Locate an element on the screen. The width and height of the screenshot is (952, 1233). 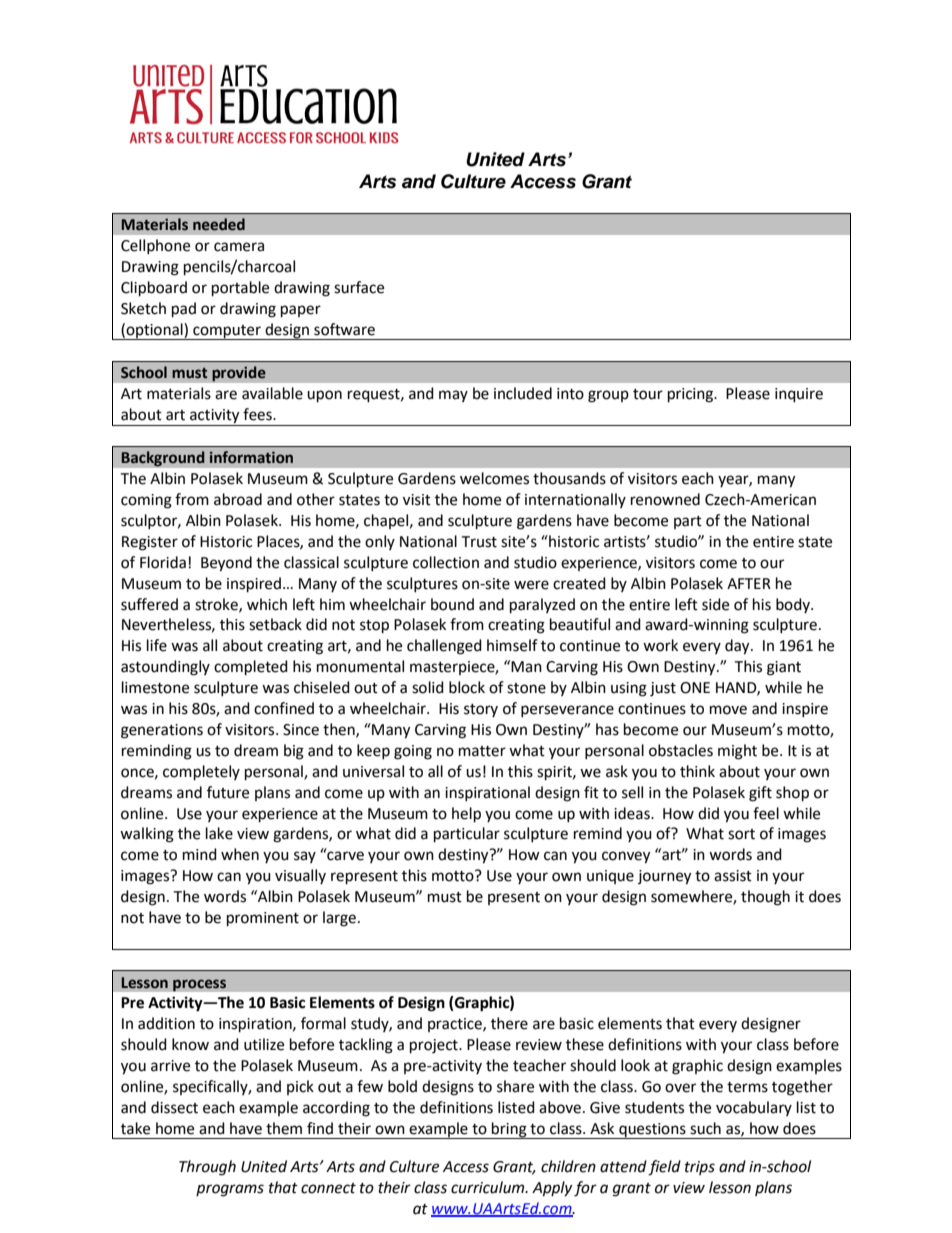
there is located at coordinates (509, 1023).
